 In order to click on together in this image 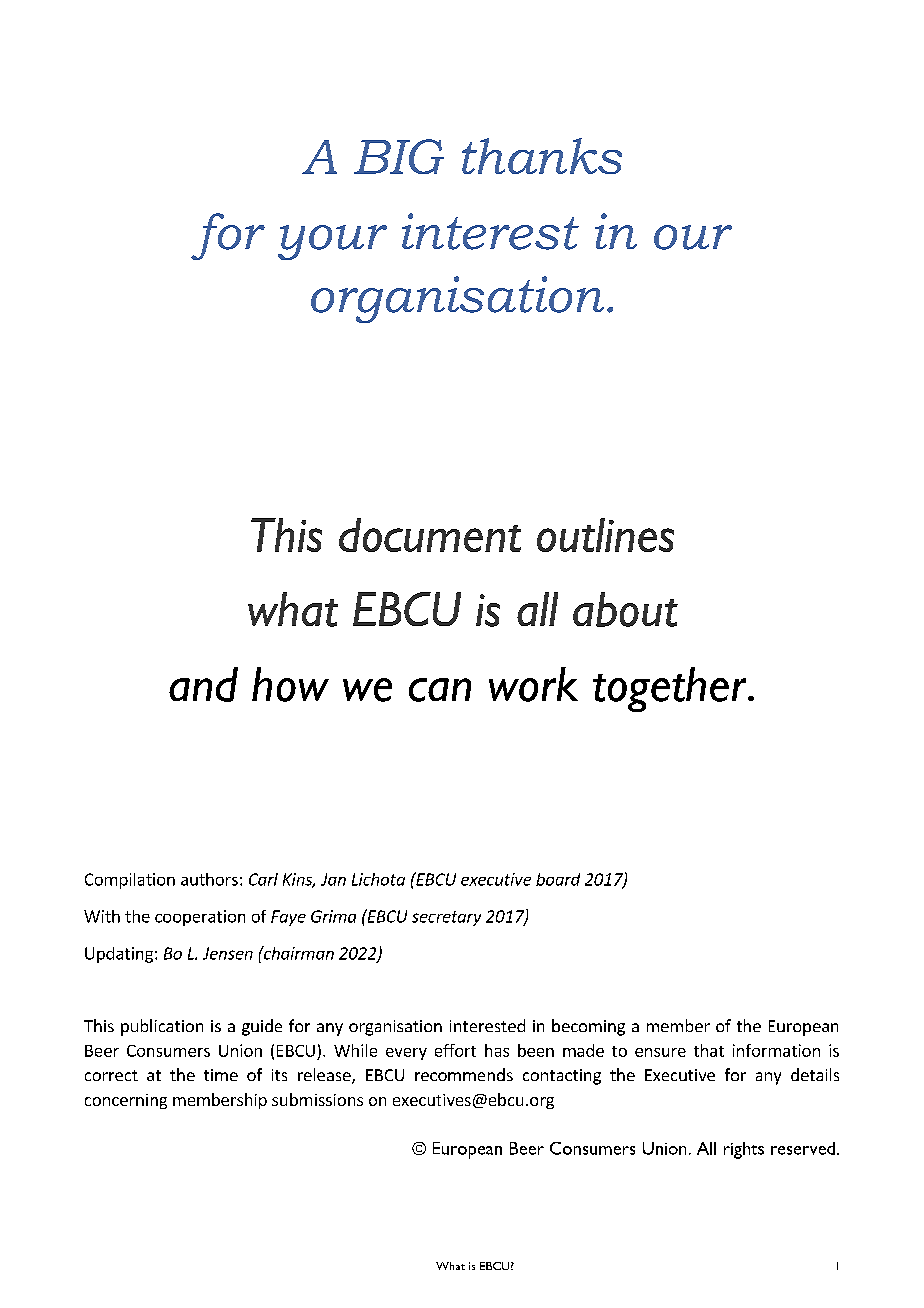, I will do `click(671, 689)`.
